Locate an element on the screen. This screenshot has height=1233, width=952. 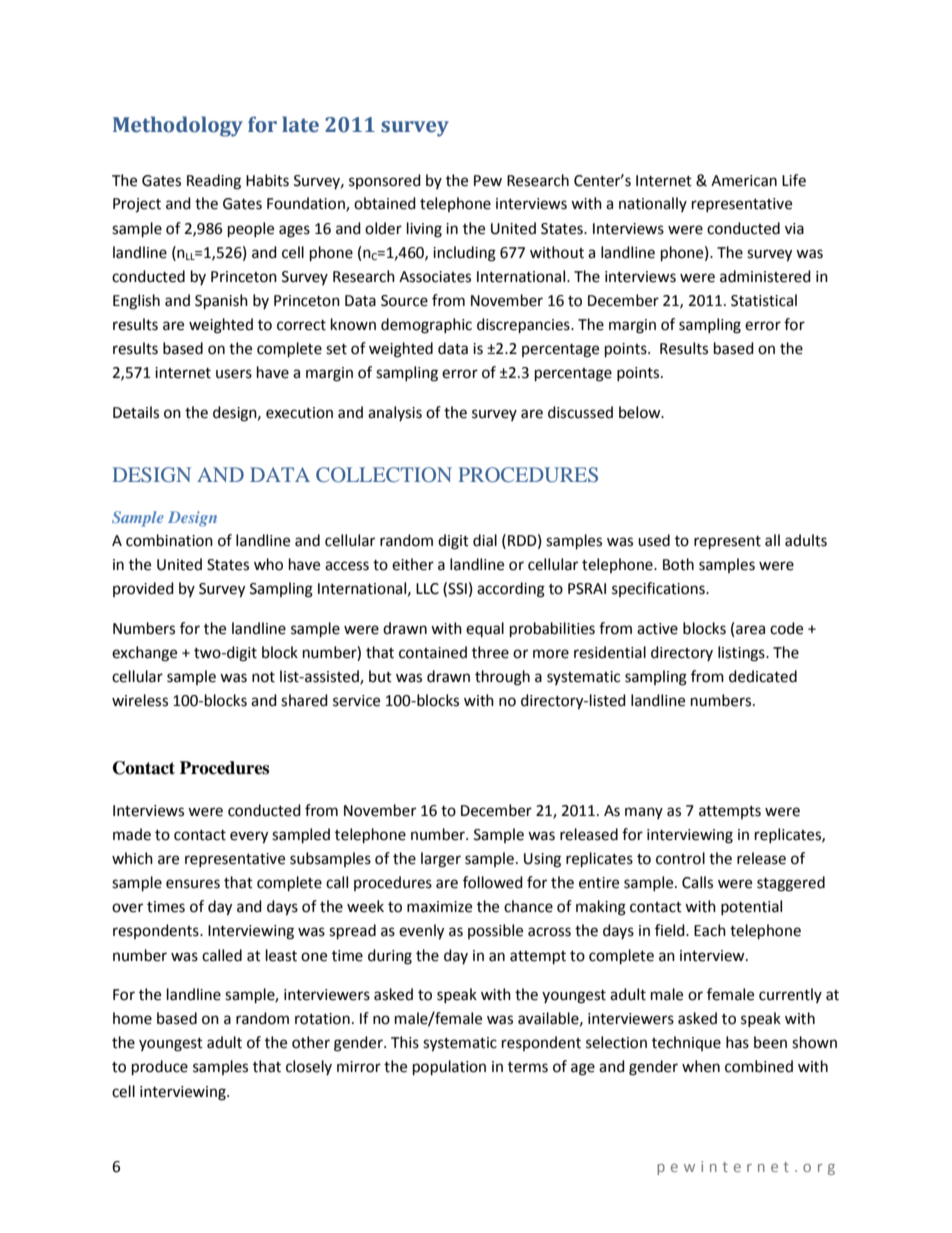
Pew is located at coordinates (488, 181).
